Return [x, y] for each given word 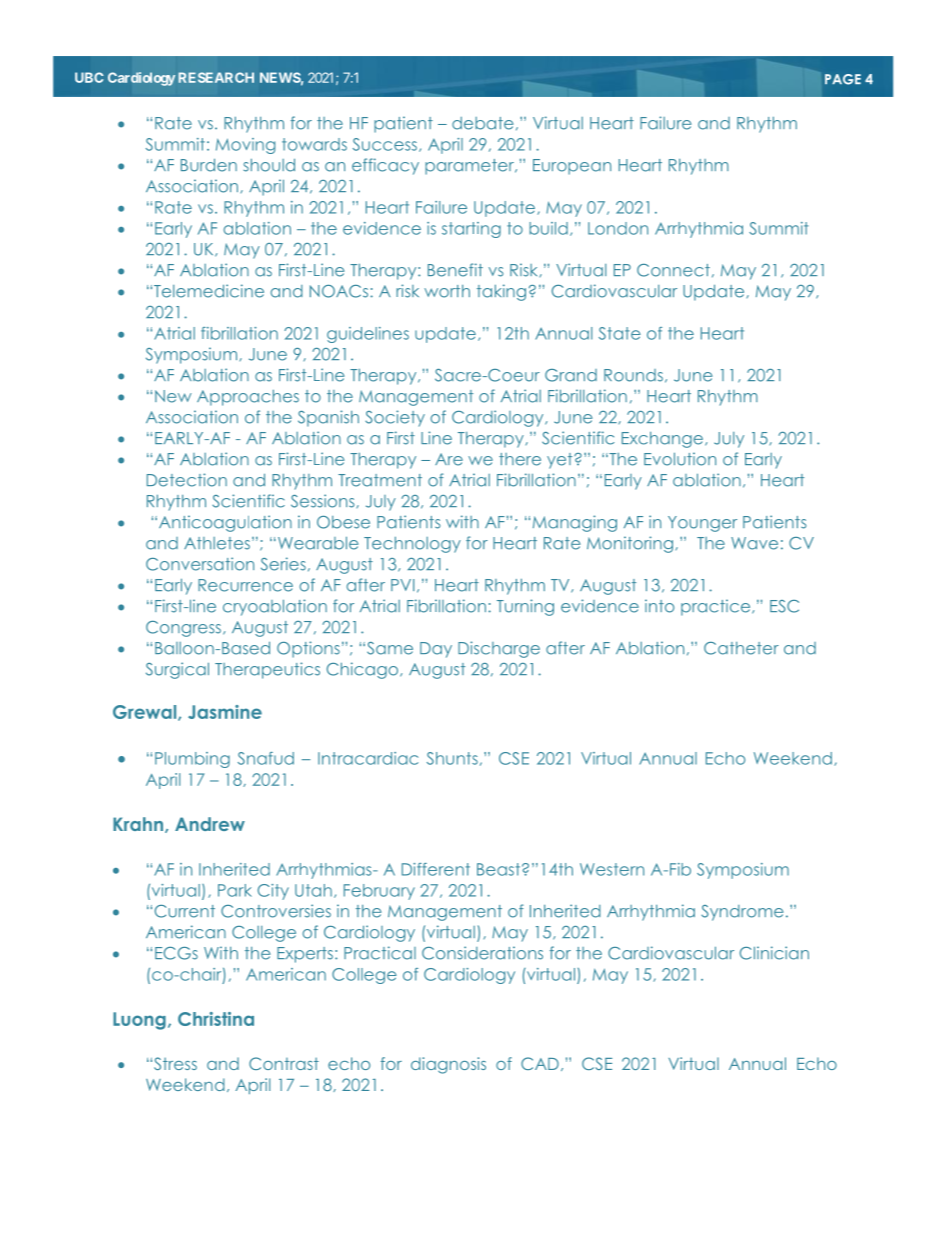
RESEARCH [216, 77]
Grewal [146, 713]
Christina [216, 1019]
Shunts [452, 758]
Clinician [774, 953]
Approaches [248, 398]
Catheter [741, 648]
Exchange [662, 440]
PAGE [843, 79]
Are [449, 459]
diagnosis [448, 1065]
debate [482, 123]
